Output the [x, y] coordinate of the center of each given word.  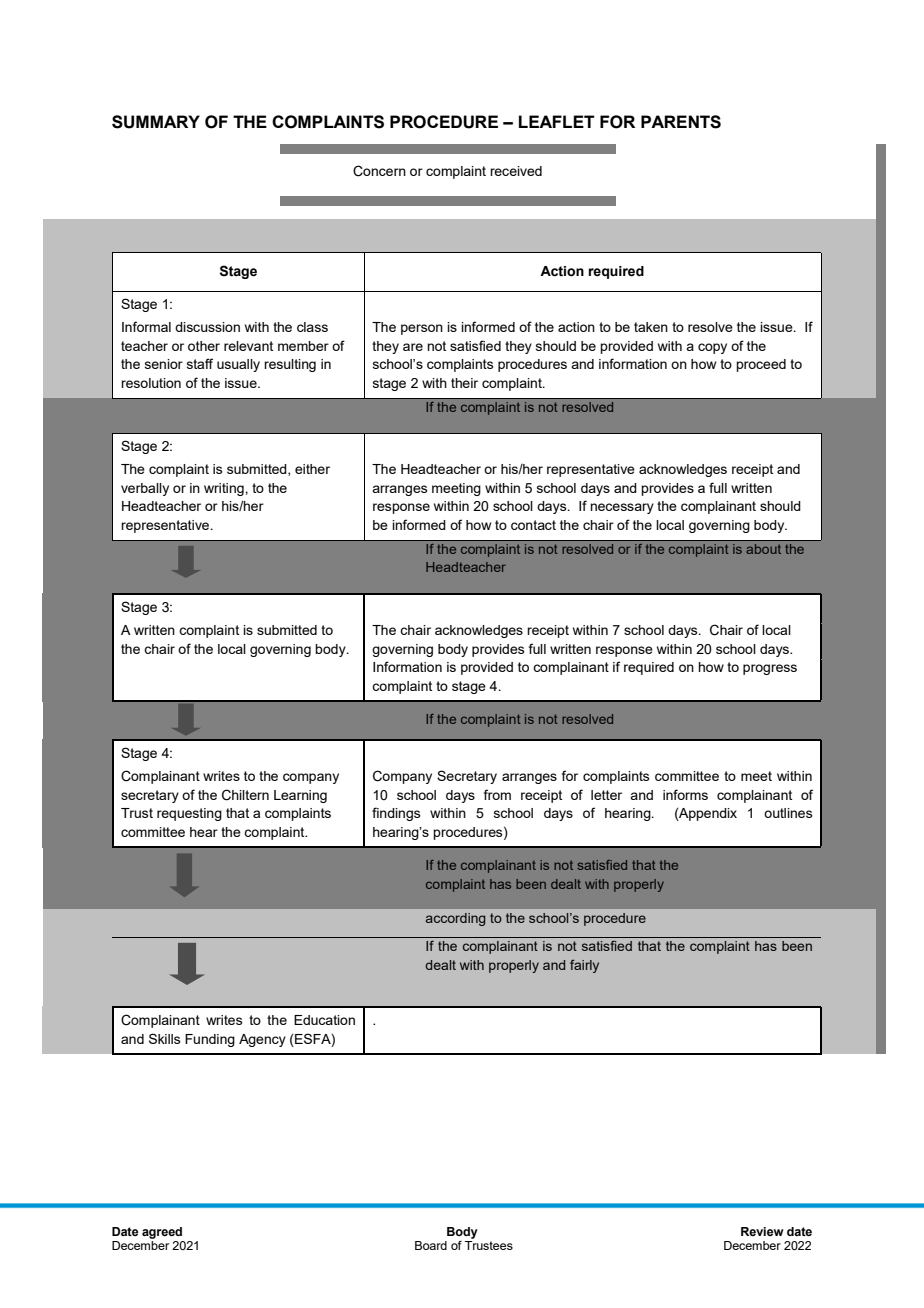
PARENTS [681, 122]
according [456, 919]
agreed [162, 1233]
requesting [189, 814]
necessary [622, 508]
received [516, 171]
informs [685, 794]
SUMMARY [156, 122]
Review [762, 1231]
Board [431, 1245]
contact [533, 525]
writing [225, 489]
